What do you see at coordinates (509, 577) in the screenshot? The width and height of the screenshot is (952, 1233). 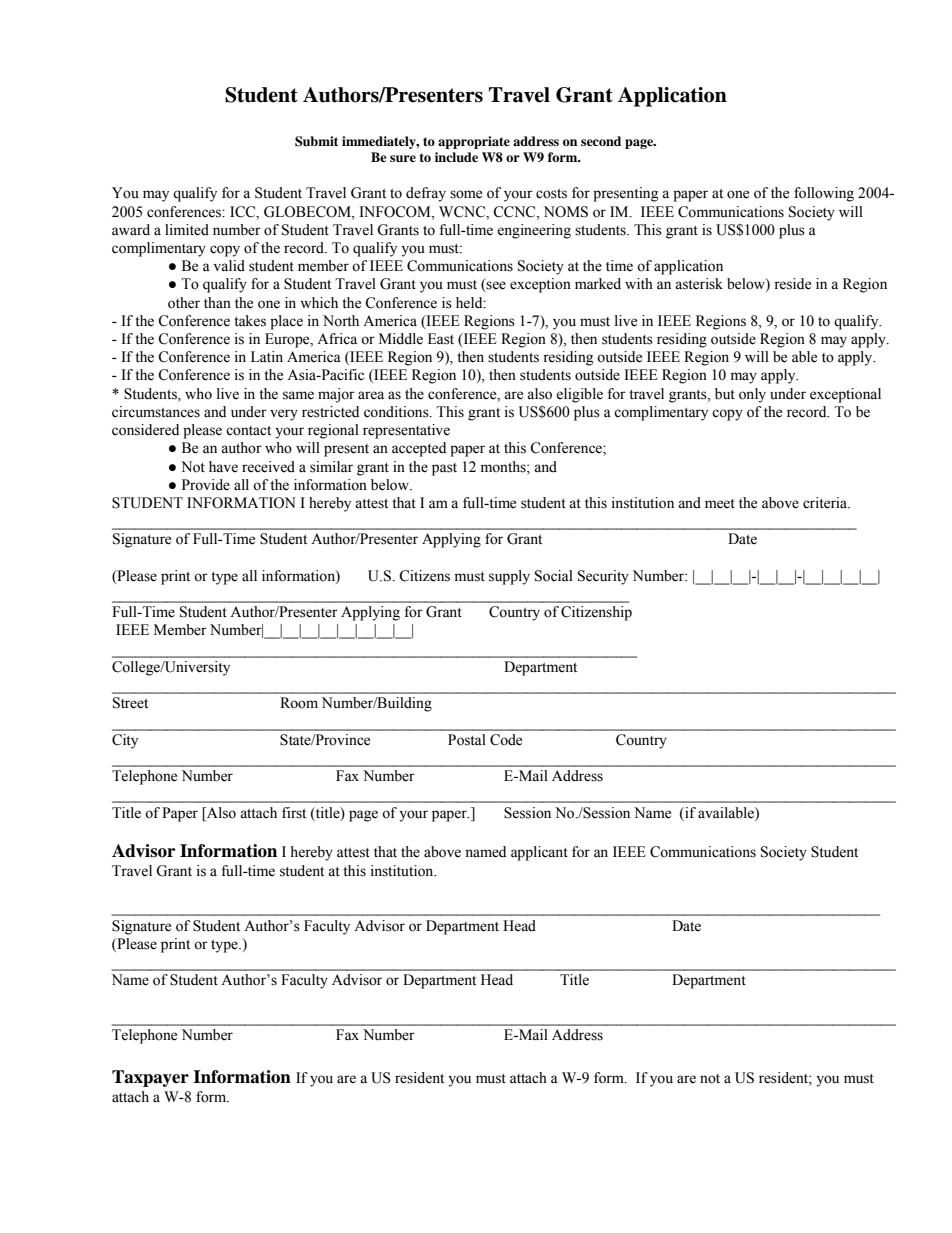 I see `supply` at bounding box center [509, 577].
